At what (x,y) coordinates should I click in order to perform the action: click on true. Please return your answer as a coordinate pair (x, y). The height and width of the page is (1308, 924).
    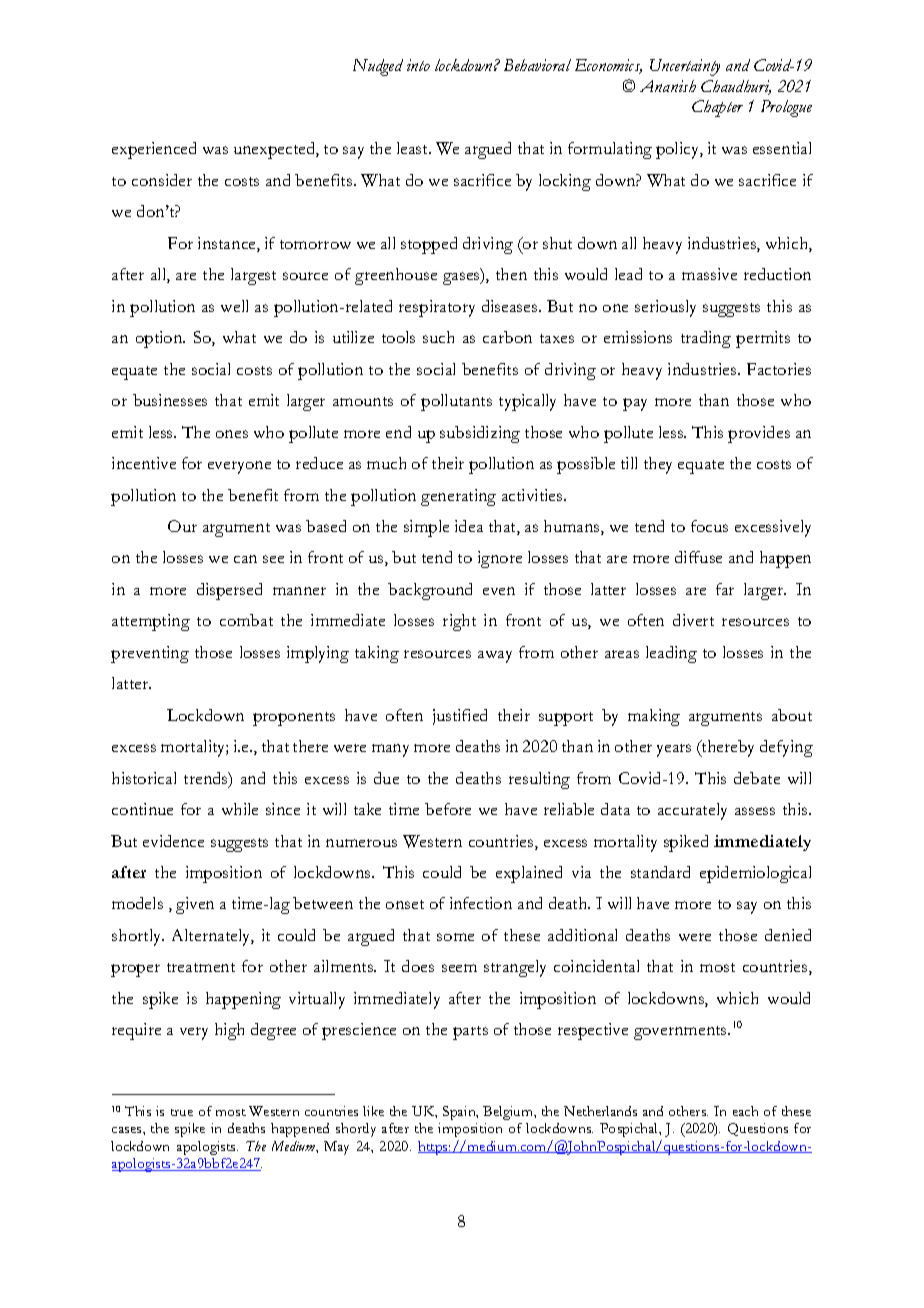
    Looking at the image, I should click on (182, 1112).
